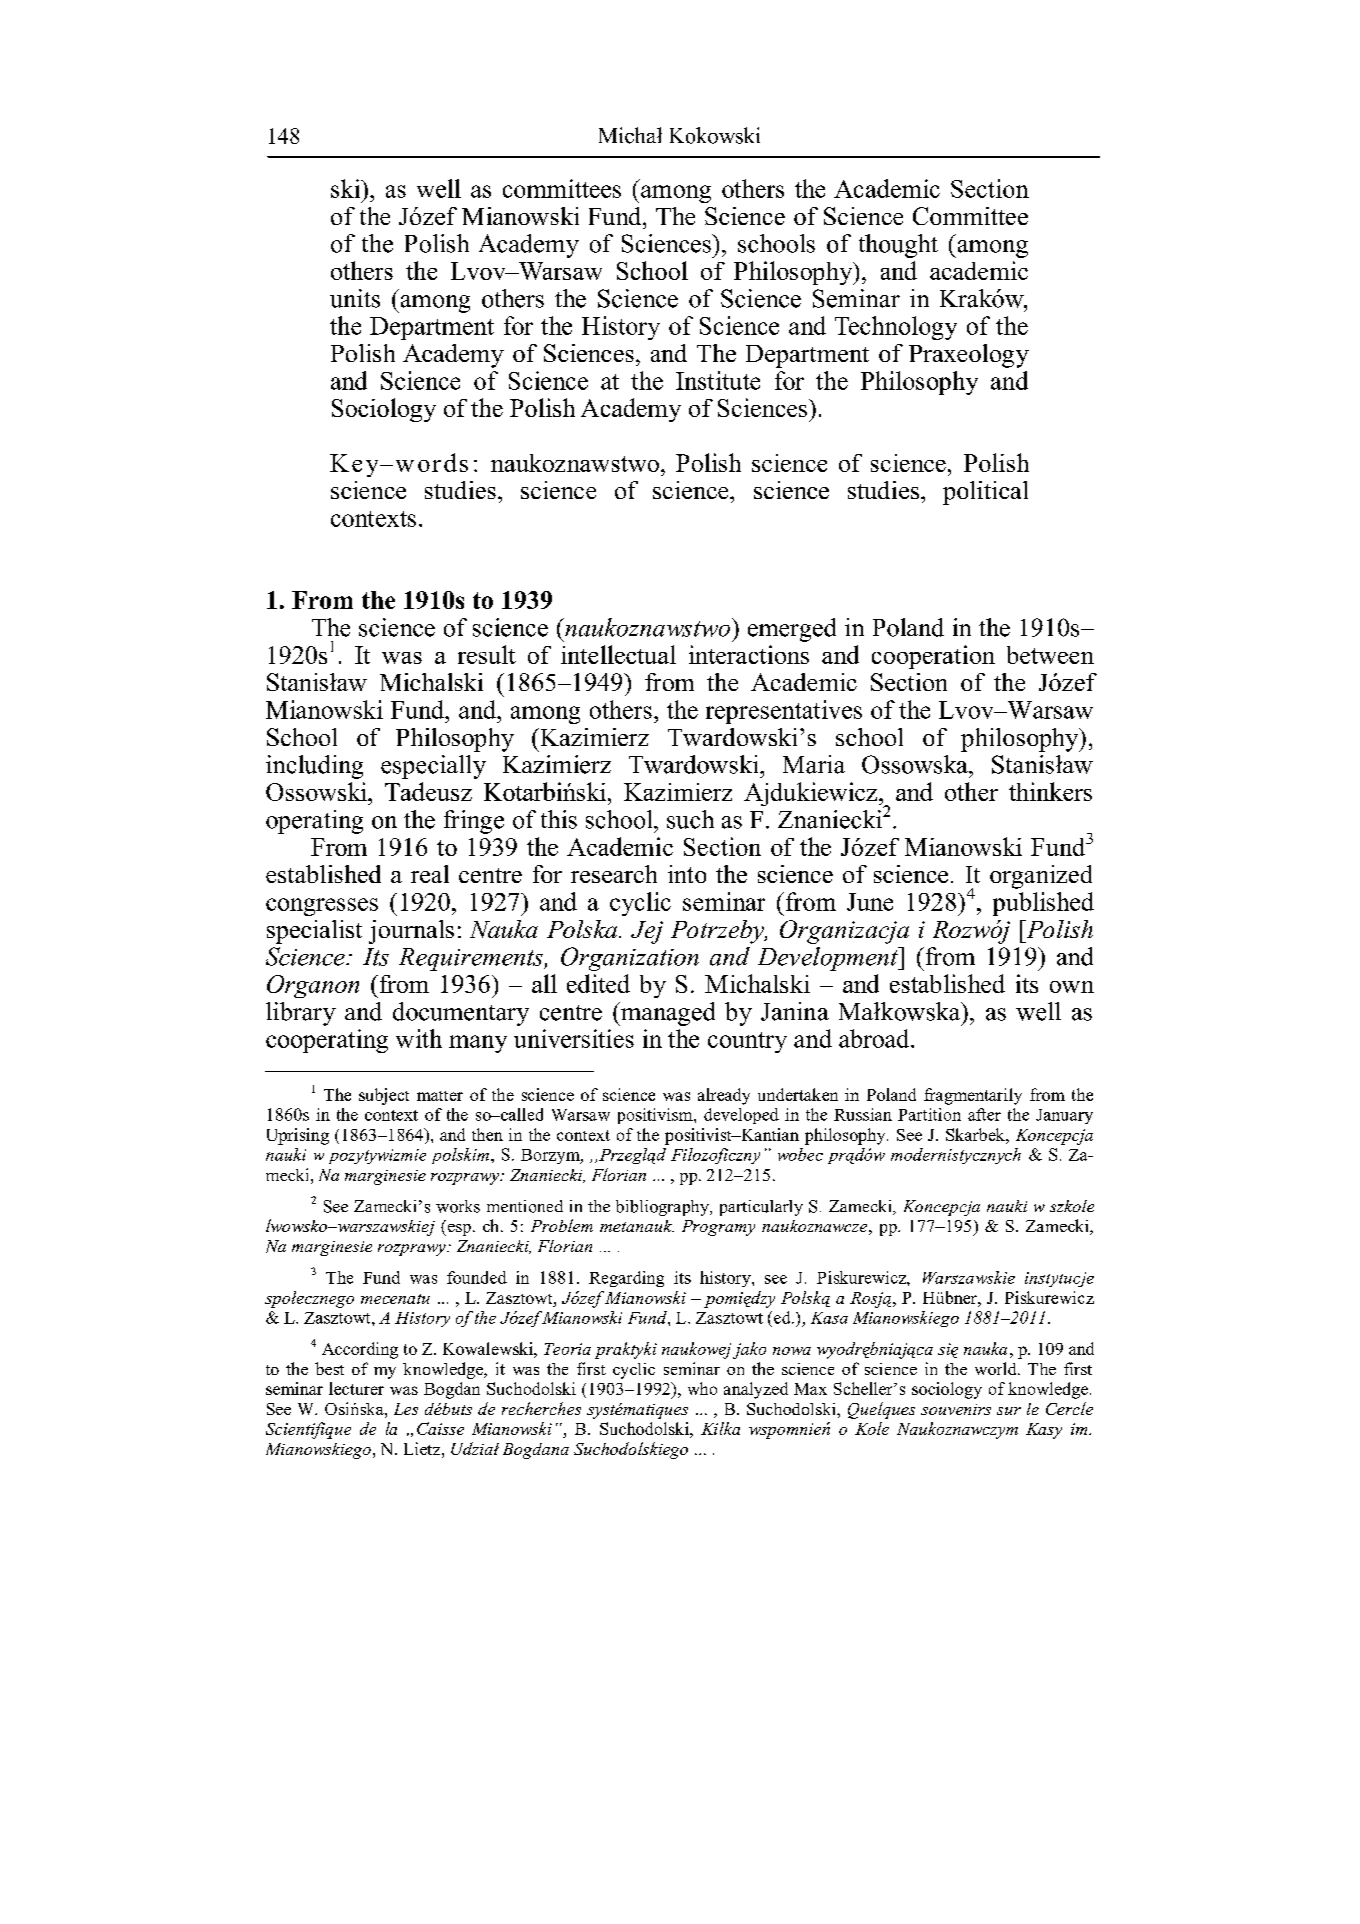 This document has width=1360, height=1924. What do you see at coordinates (898, 246) in the document?
I see `thought` at bounding box center [898, 246].
